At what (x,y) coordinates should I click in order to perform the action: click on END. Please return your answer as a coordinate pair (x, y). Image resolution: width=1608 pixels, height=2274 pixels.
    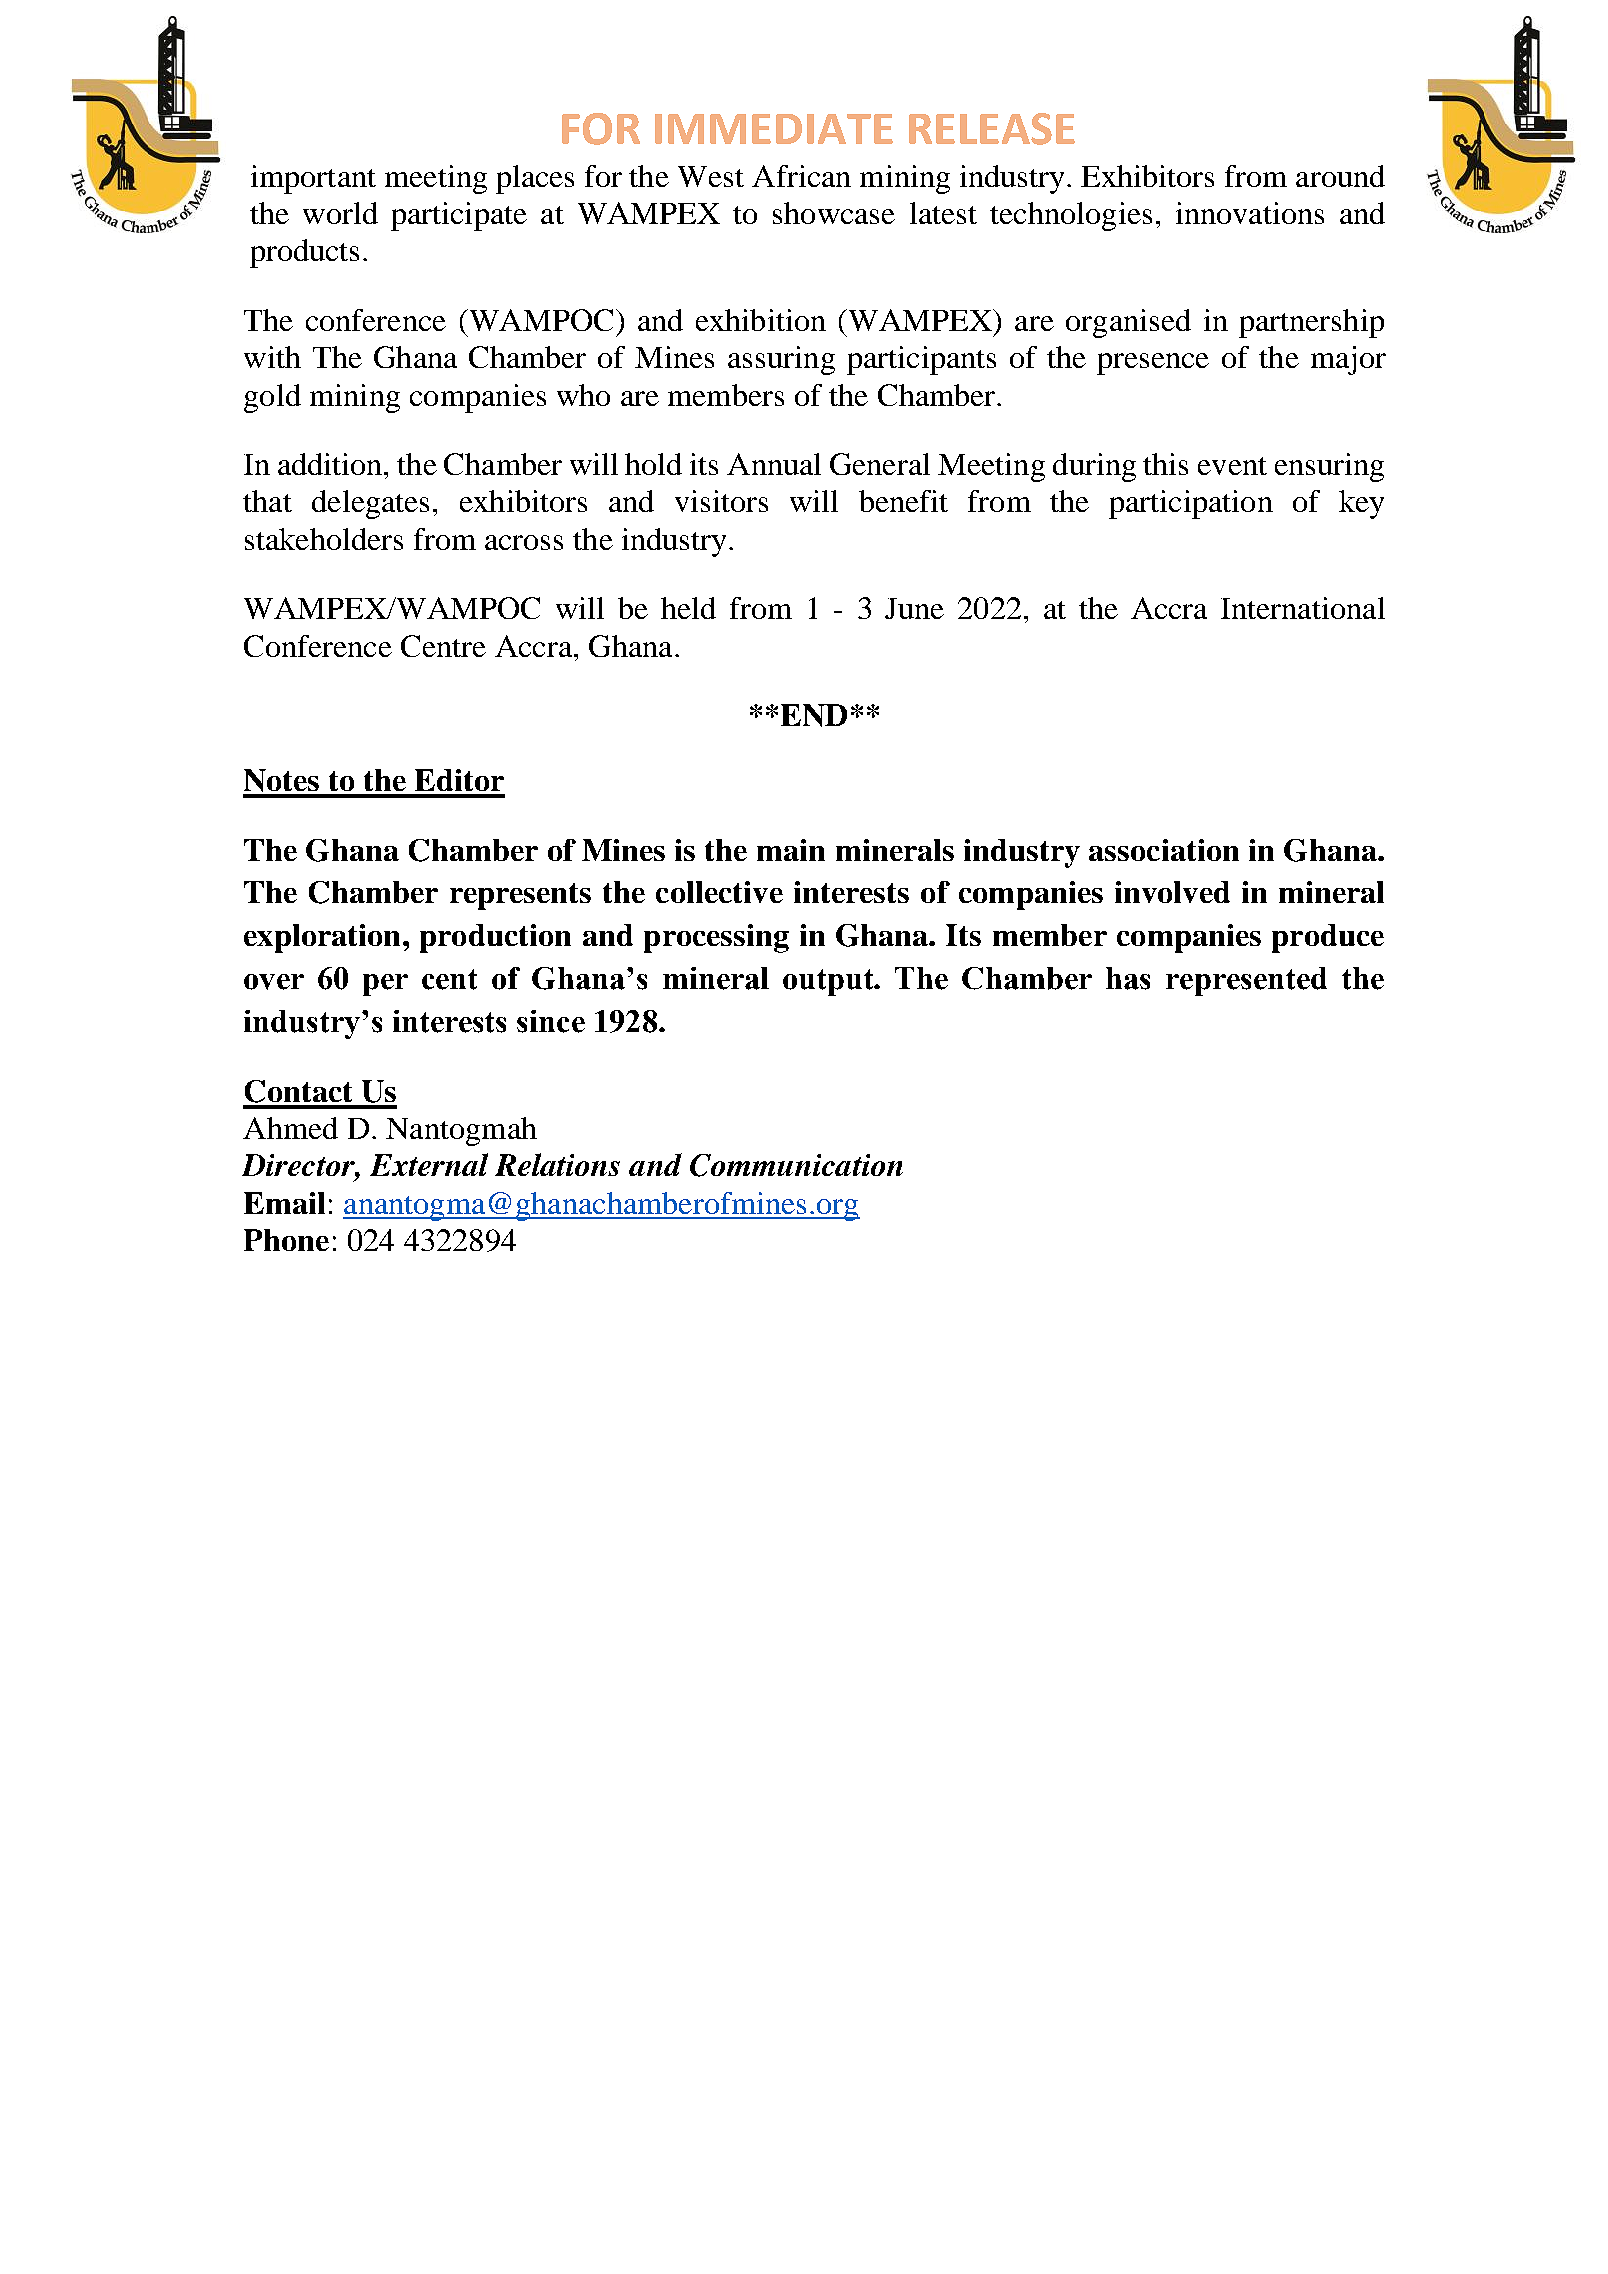
    Looking at the image, I should click on (814, 715).
